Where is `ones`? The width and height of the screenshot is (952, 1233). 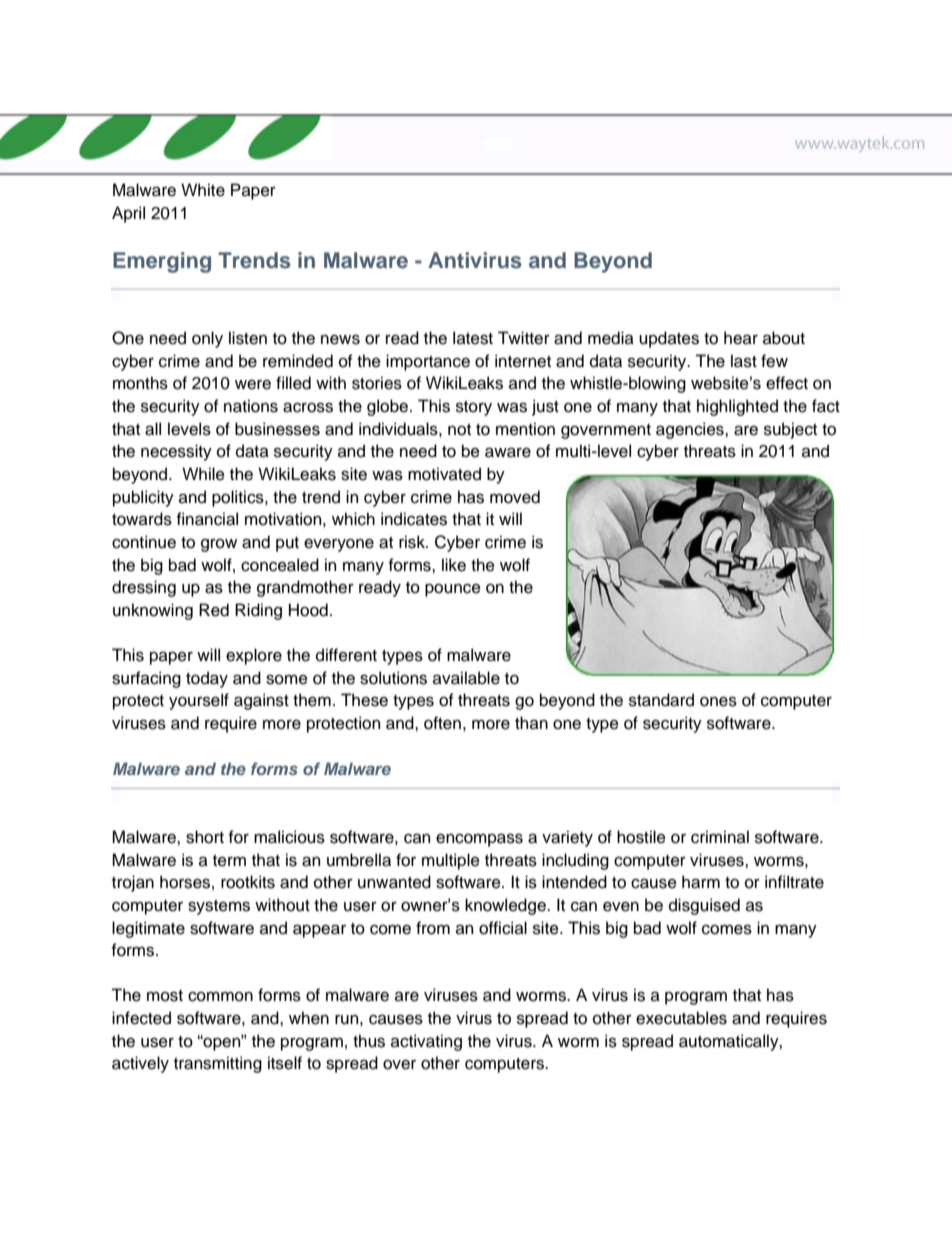 ones is located at coordinates (718, 701).
